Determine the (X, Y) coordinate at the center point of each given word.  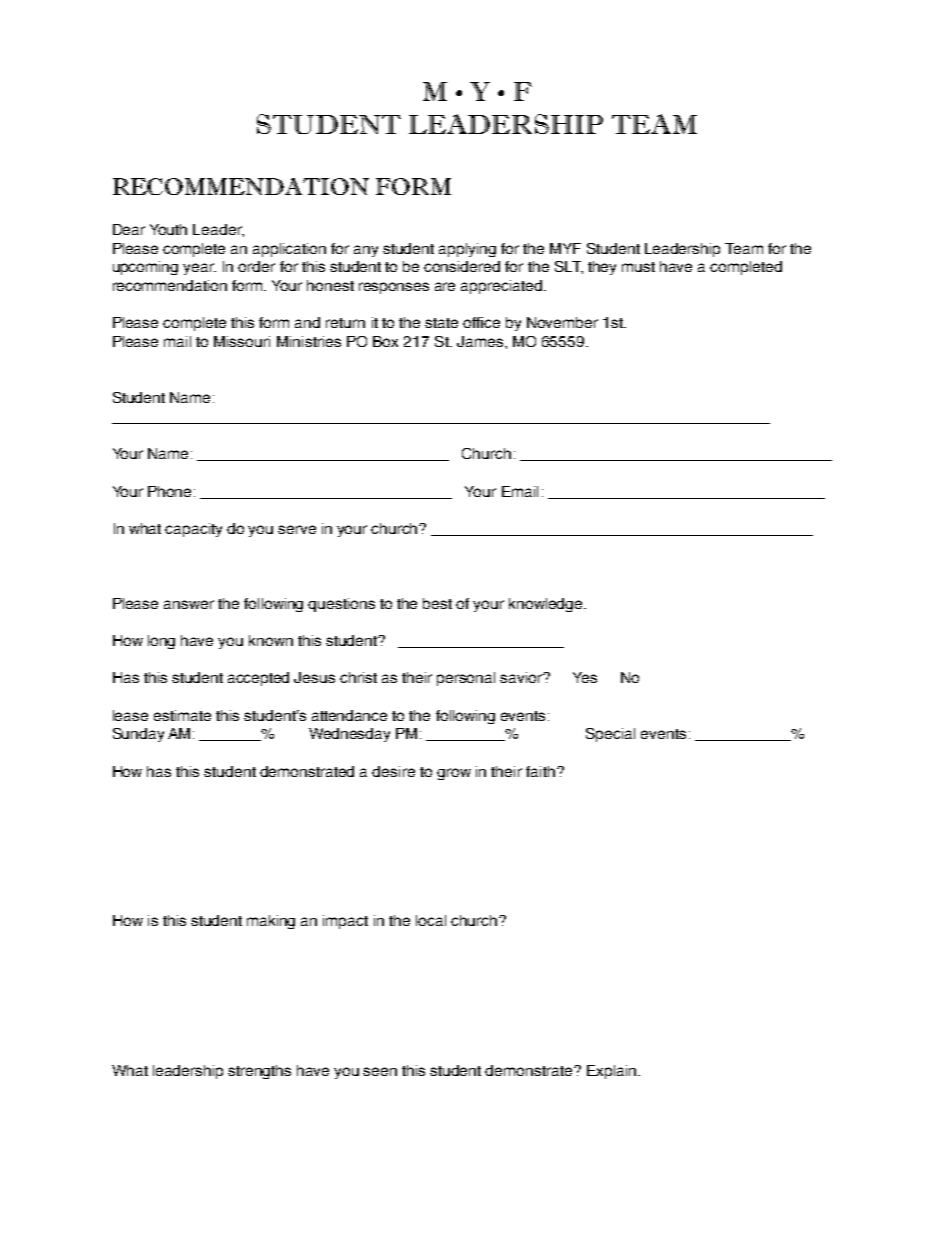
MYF (565, 248)
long (161, 642)
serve (297, 529)
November (562, 322)
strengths (259, 1072)
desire (393, 771)
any (366, 251)
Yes (585, 677)
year (199, 269)
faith (540, 771)
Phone (171, 491)
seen (380, 1071)
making (271, 922)
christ (358, 677)
